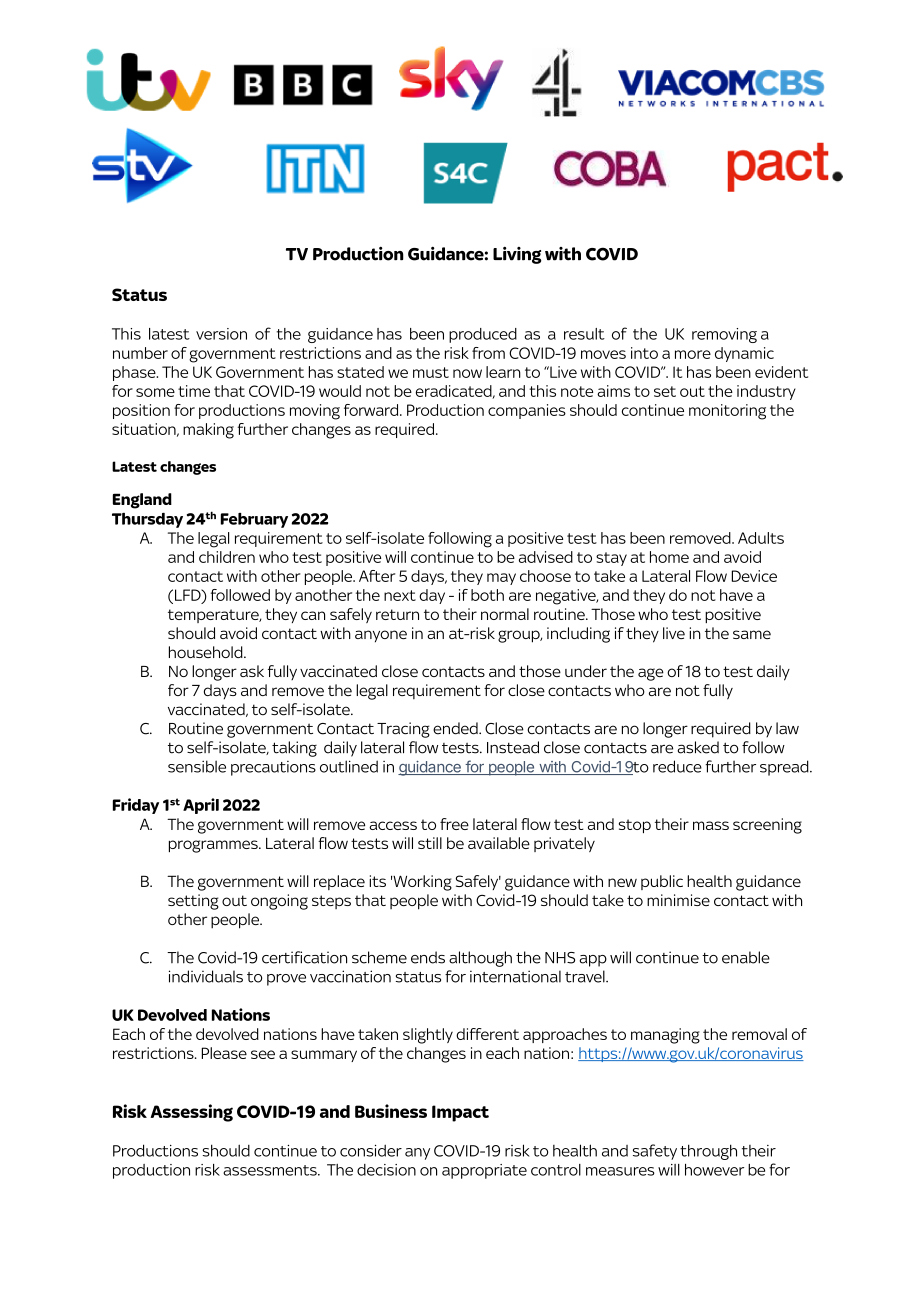 The width and height of the screenshot is (924, 1308). Describe the element at coordinates (221, 334) in the screenshot. I see `version` at that location.
